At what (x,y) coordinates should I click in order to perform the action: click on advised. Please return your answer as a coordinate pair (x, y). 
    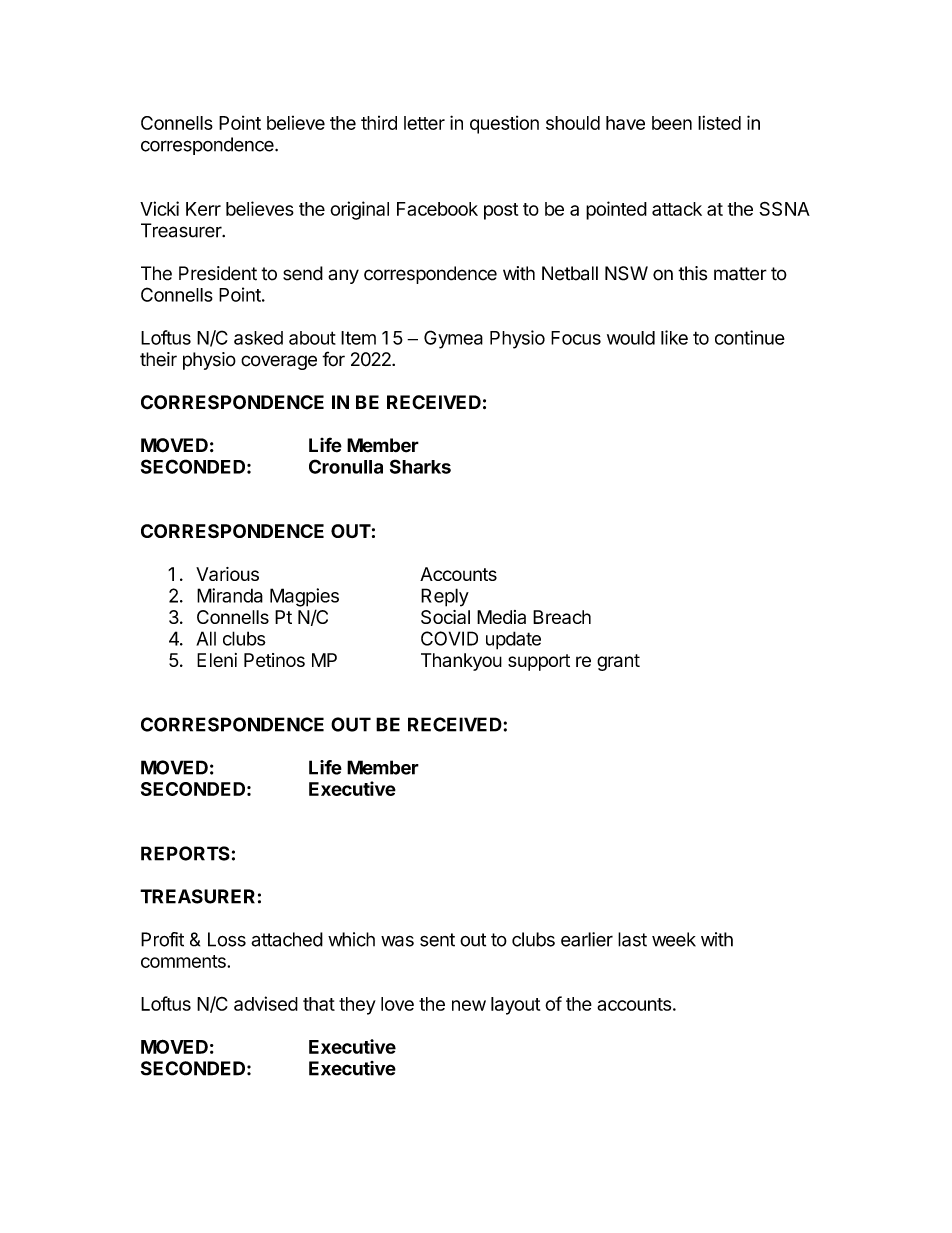
    Looking at the image, I should click on (266, 1003).
